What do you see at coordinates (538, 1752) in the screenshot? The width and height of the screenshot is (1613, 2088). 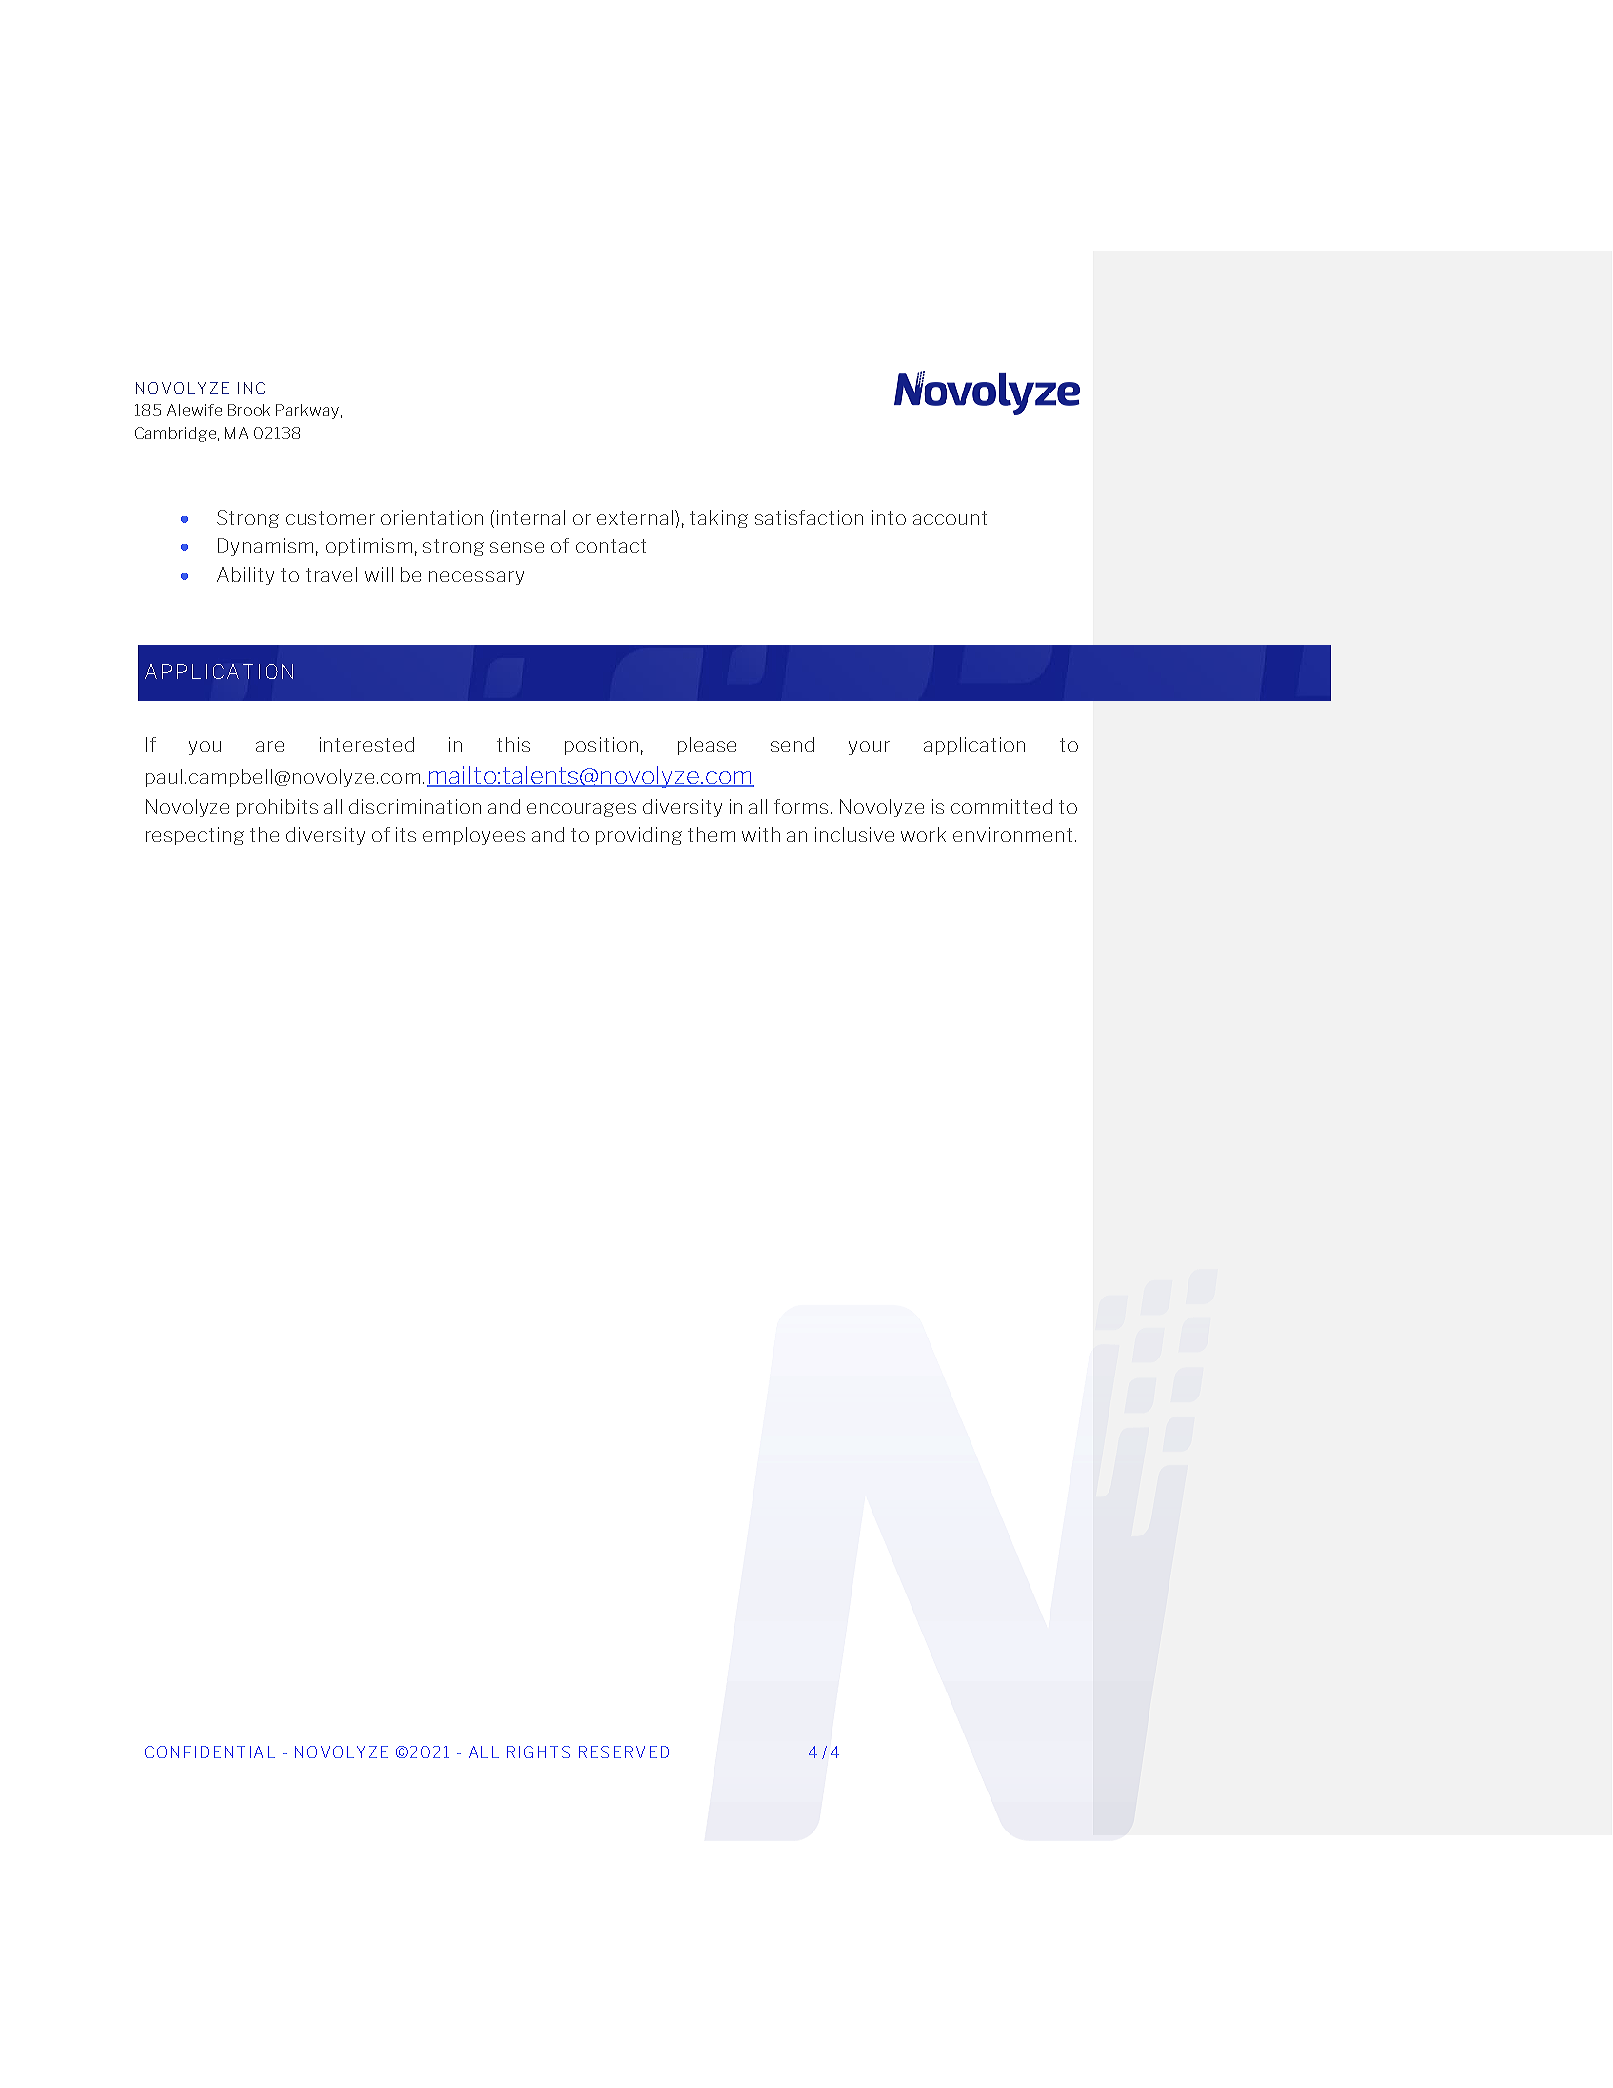 I see `RIGHTS` at bounding box center [538, 1752].
